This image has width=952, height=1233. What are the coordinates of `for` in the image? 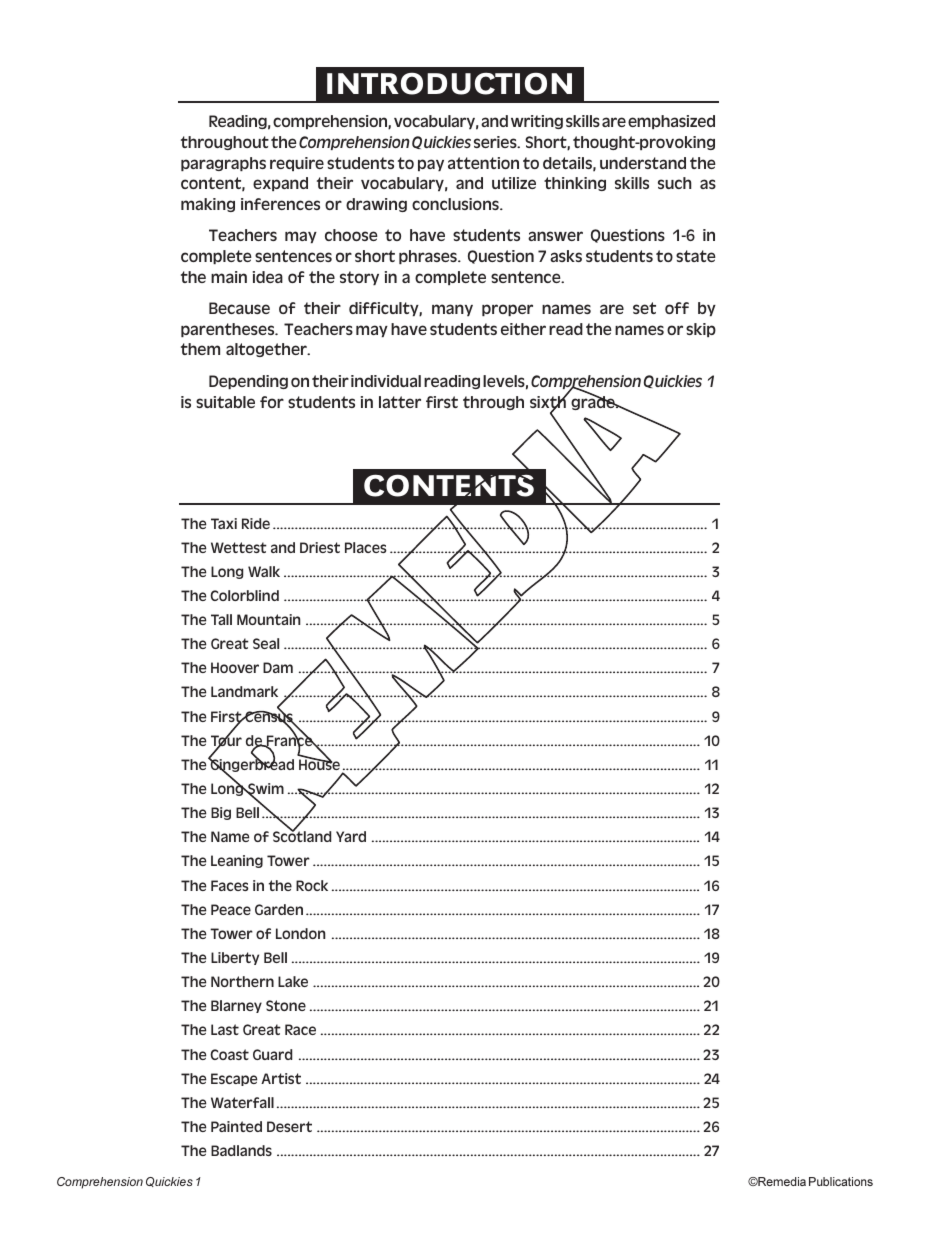 It's located at (272, 402).
